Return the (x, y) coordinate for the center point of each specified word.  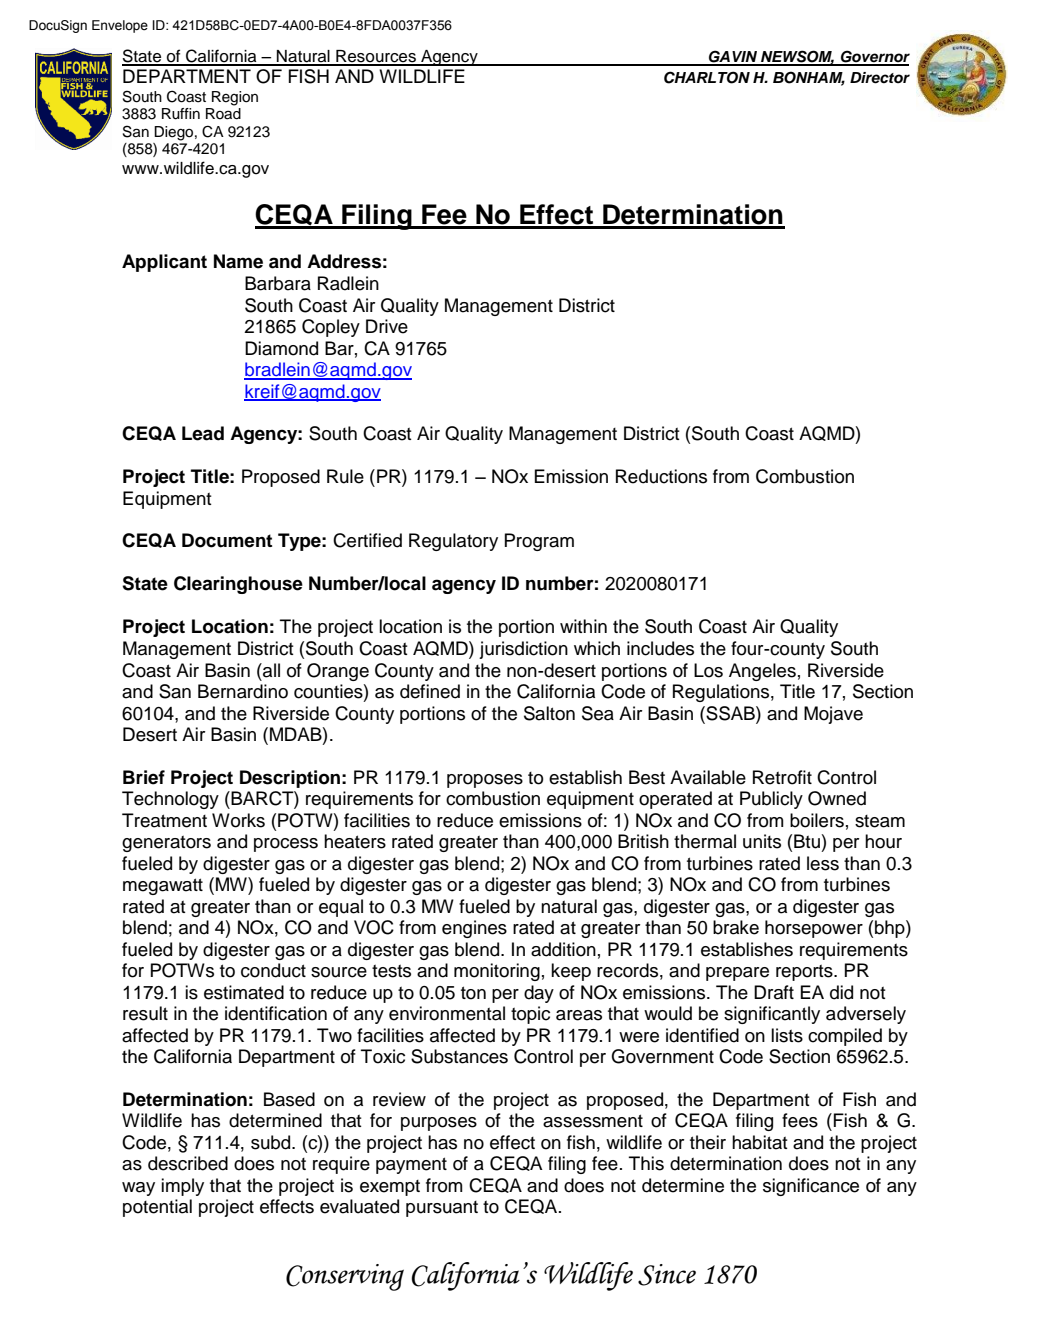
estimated (244, 992)
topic (530, 1015)
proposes (485, 781)
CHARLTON (707, 77)
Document (227, 540)
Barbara (278, 283)
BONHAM (809, 78)
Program (539, 542)
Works (238, 820)
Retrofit (782, 777)
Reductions (661, 476)
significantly (772, 1015)
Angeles (762, 672)
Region (235, 98)
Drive (387, 326)
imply (182, 1187)
